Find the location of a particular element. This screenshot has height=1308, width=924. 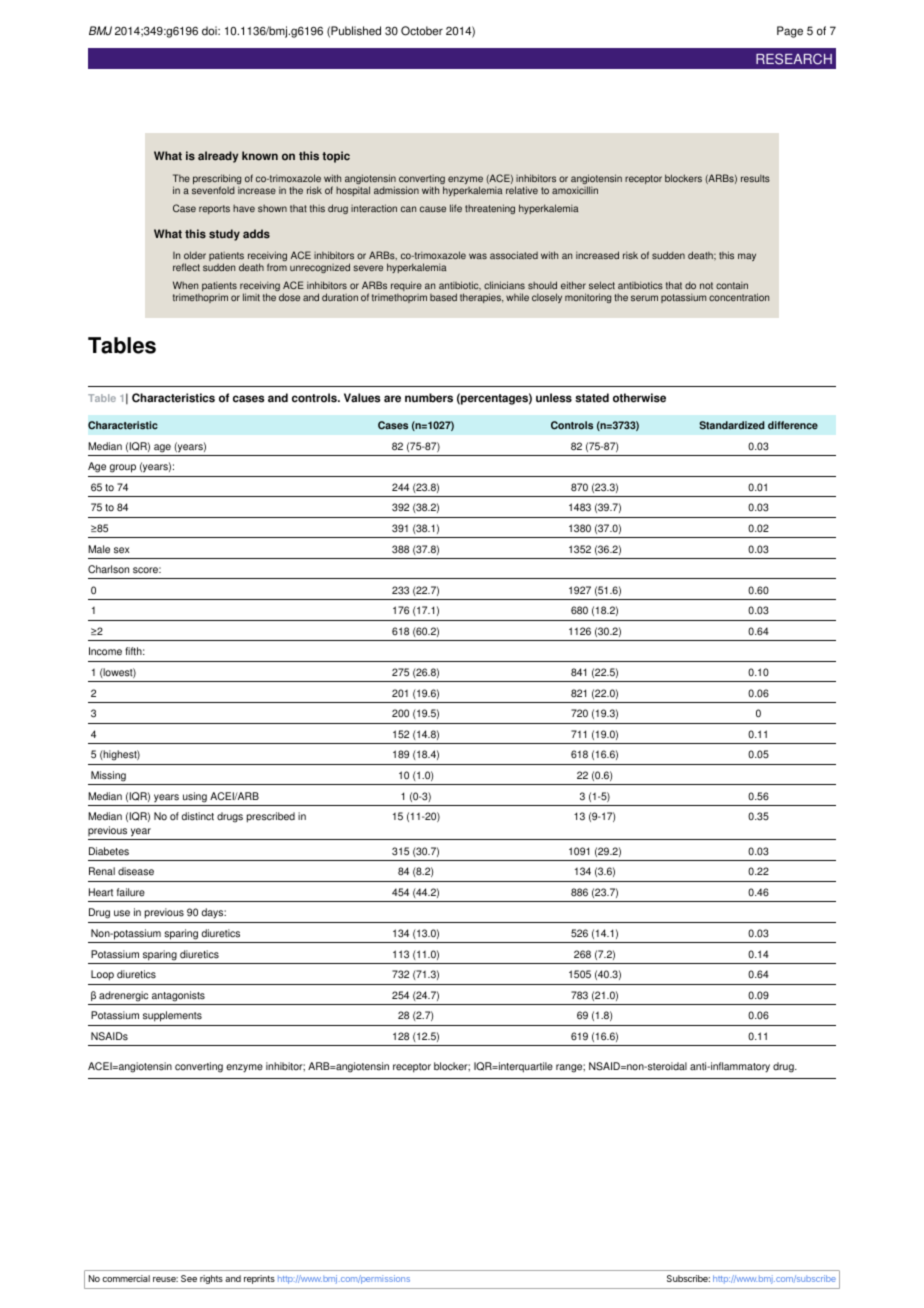

RESEARCH is located at coordinates (794, 59).
